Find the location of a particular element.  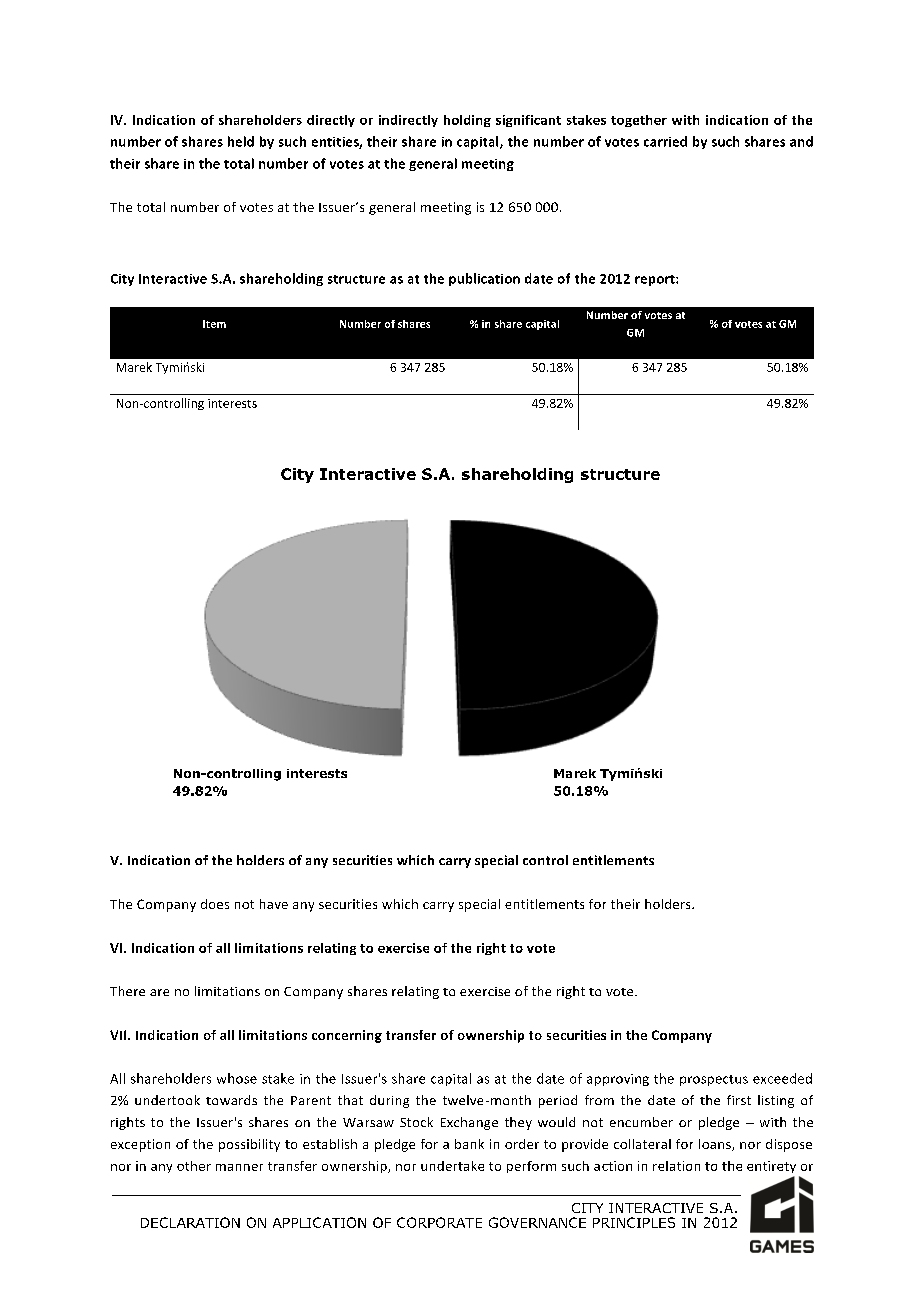

prospectus is located at coordinates (714, 1080).
